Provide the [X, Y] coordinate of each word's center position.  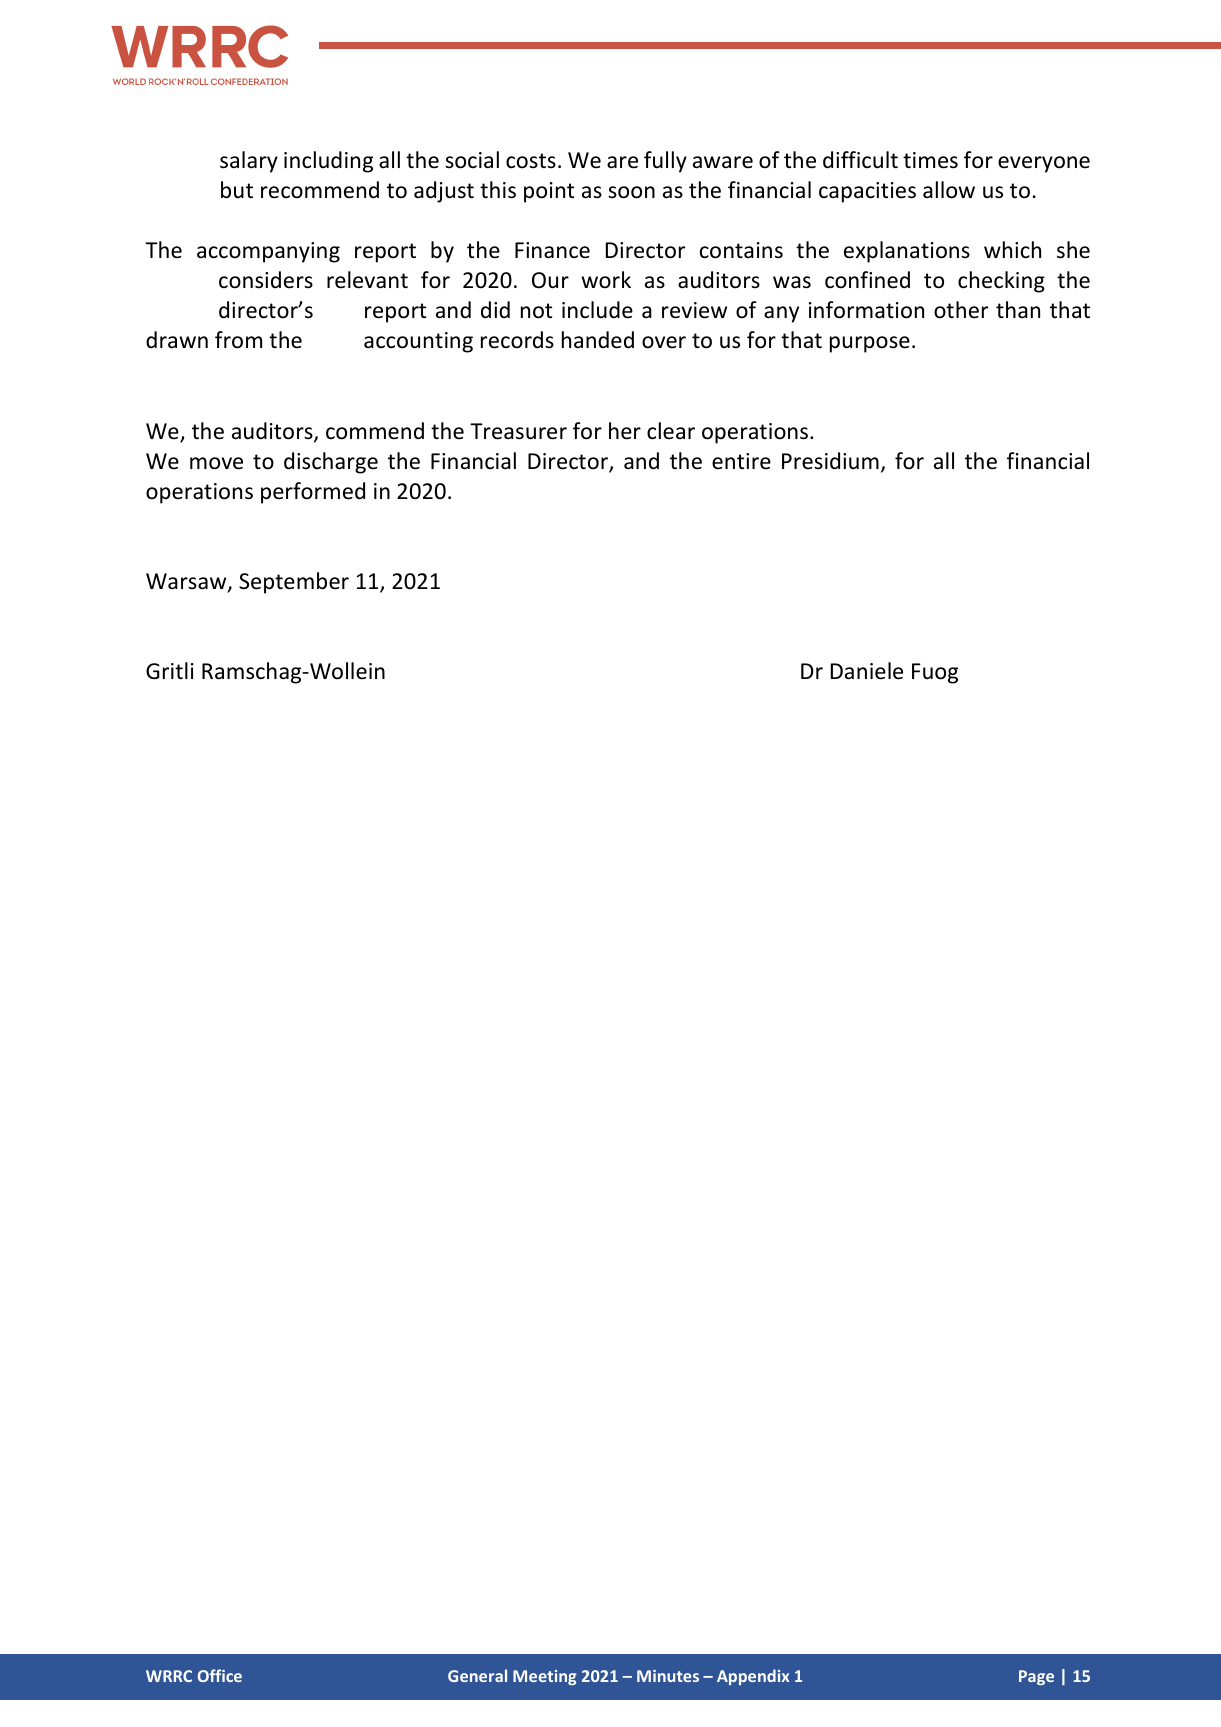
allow [949, 190]
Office [220, 1675]
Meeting [545, 1677]
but [237, 190]
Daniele [867, 671]
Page [1036, 1677]
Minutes [668, 1676]
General [477, 1675]
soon [631, 192]
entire [741, 461]
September [294, 583]
